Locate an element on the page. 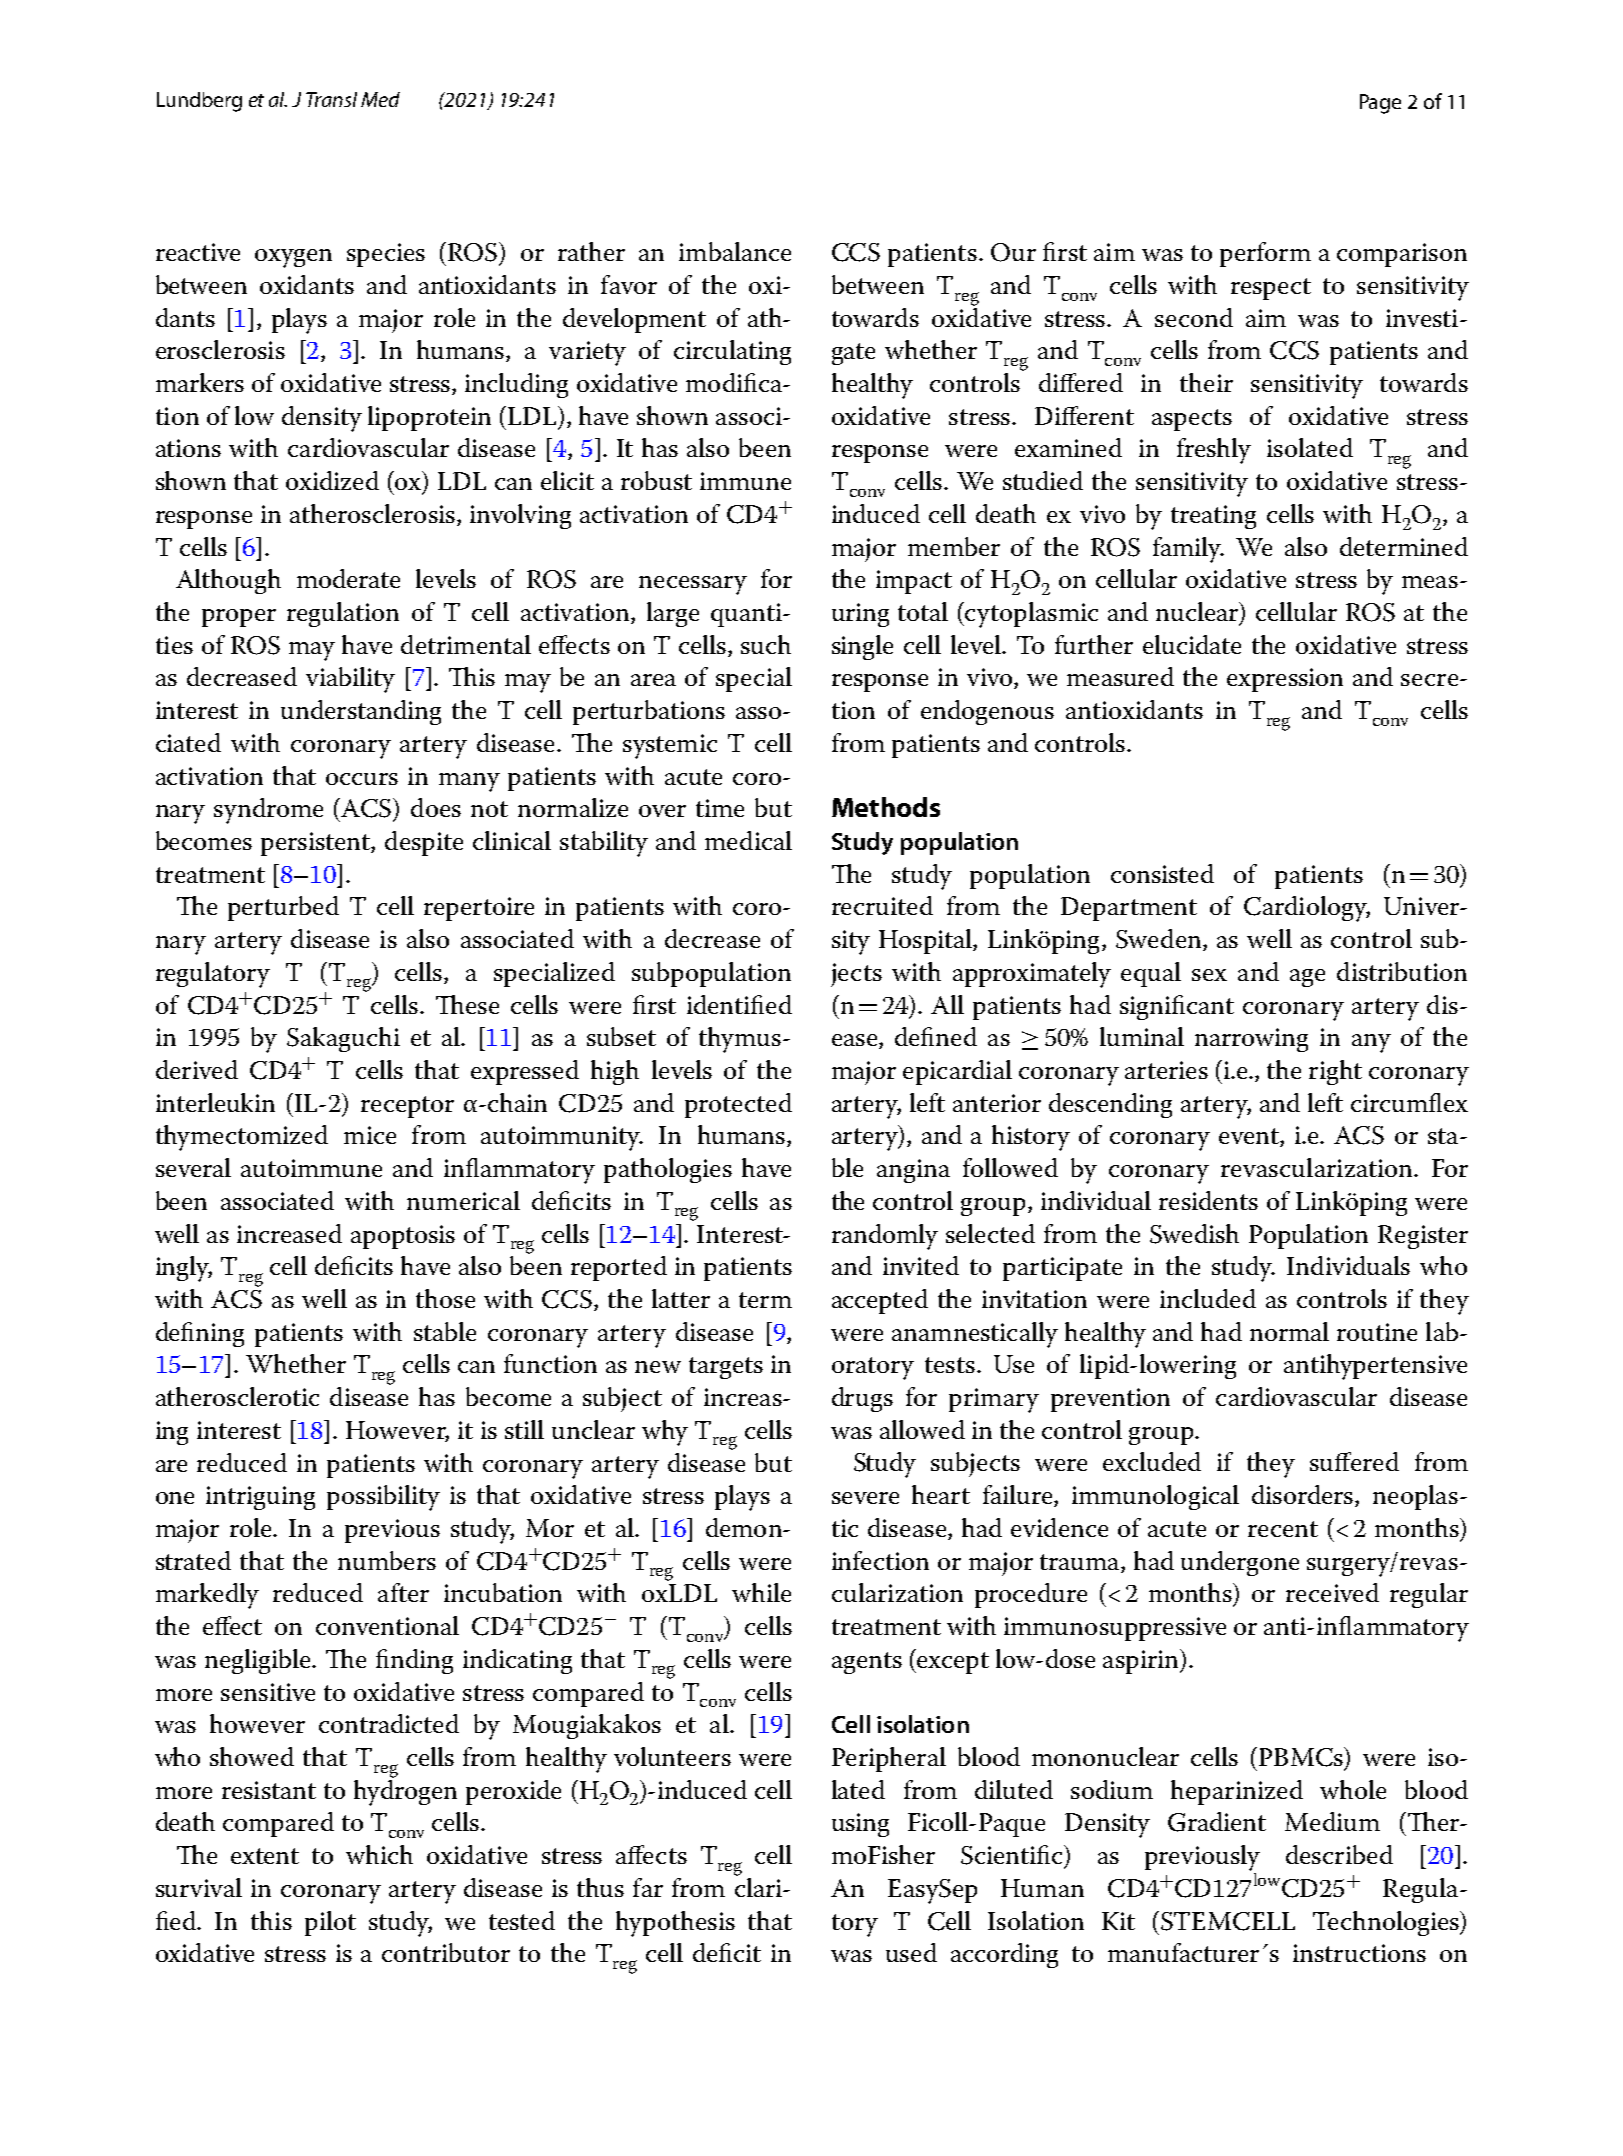  Transl is located at coordinates (331, 99).
